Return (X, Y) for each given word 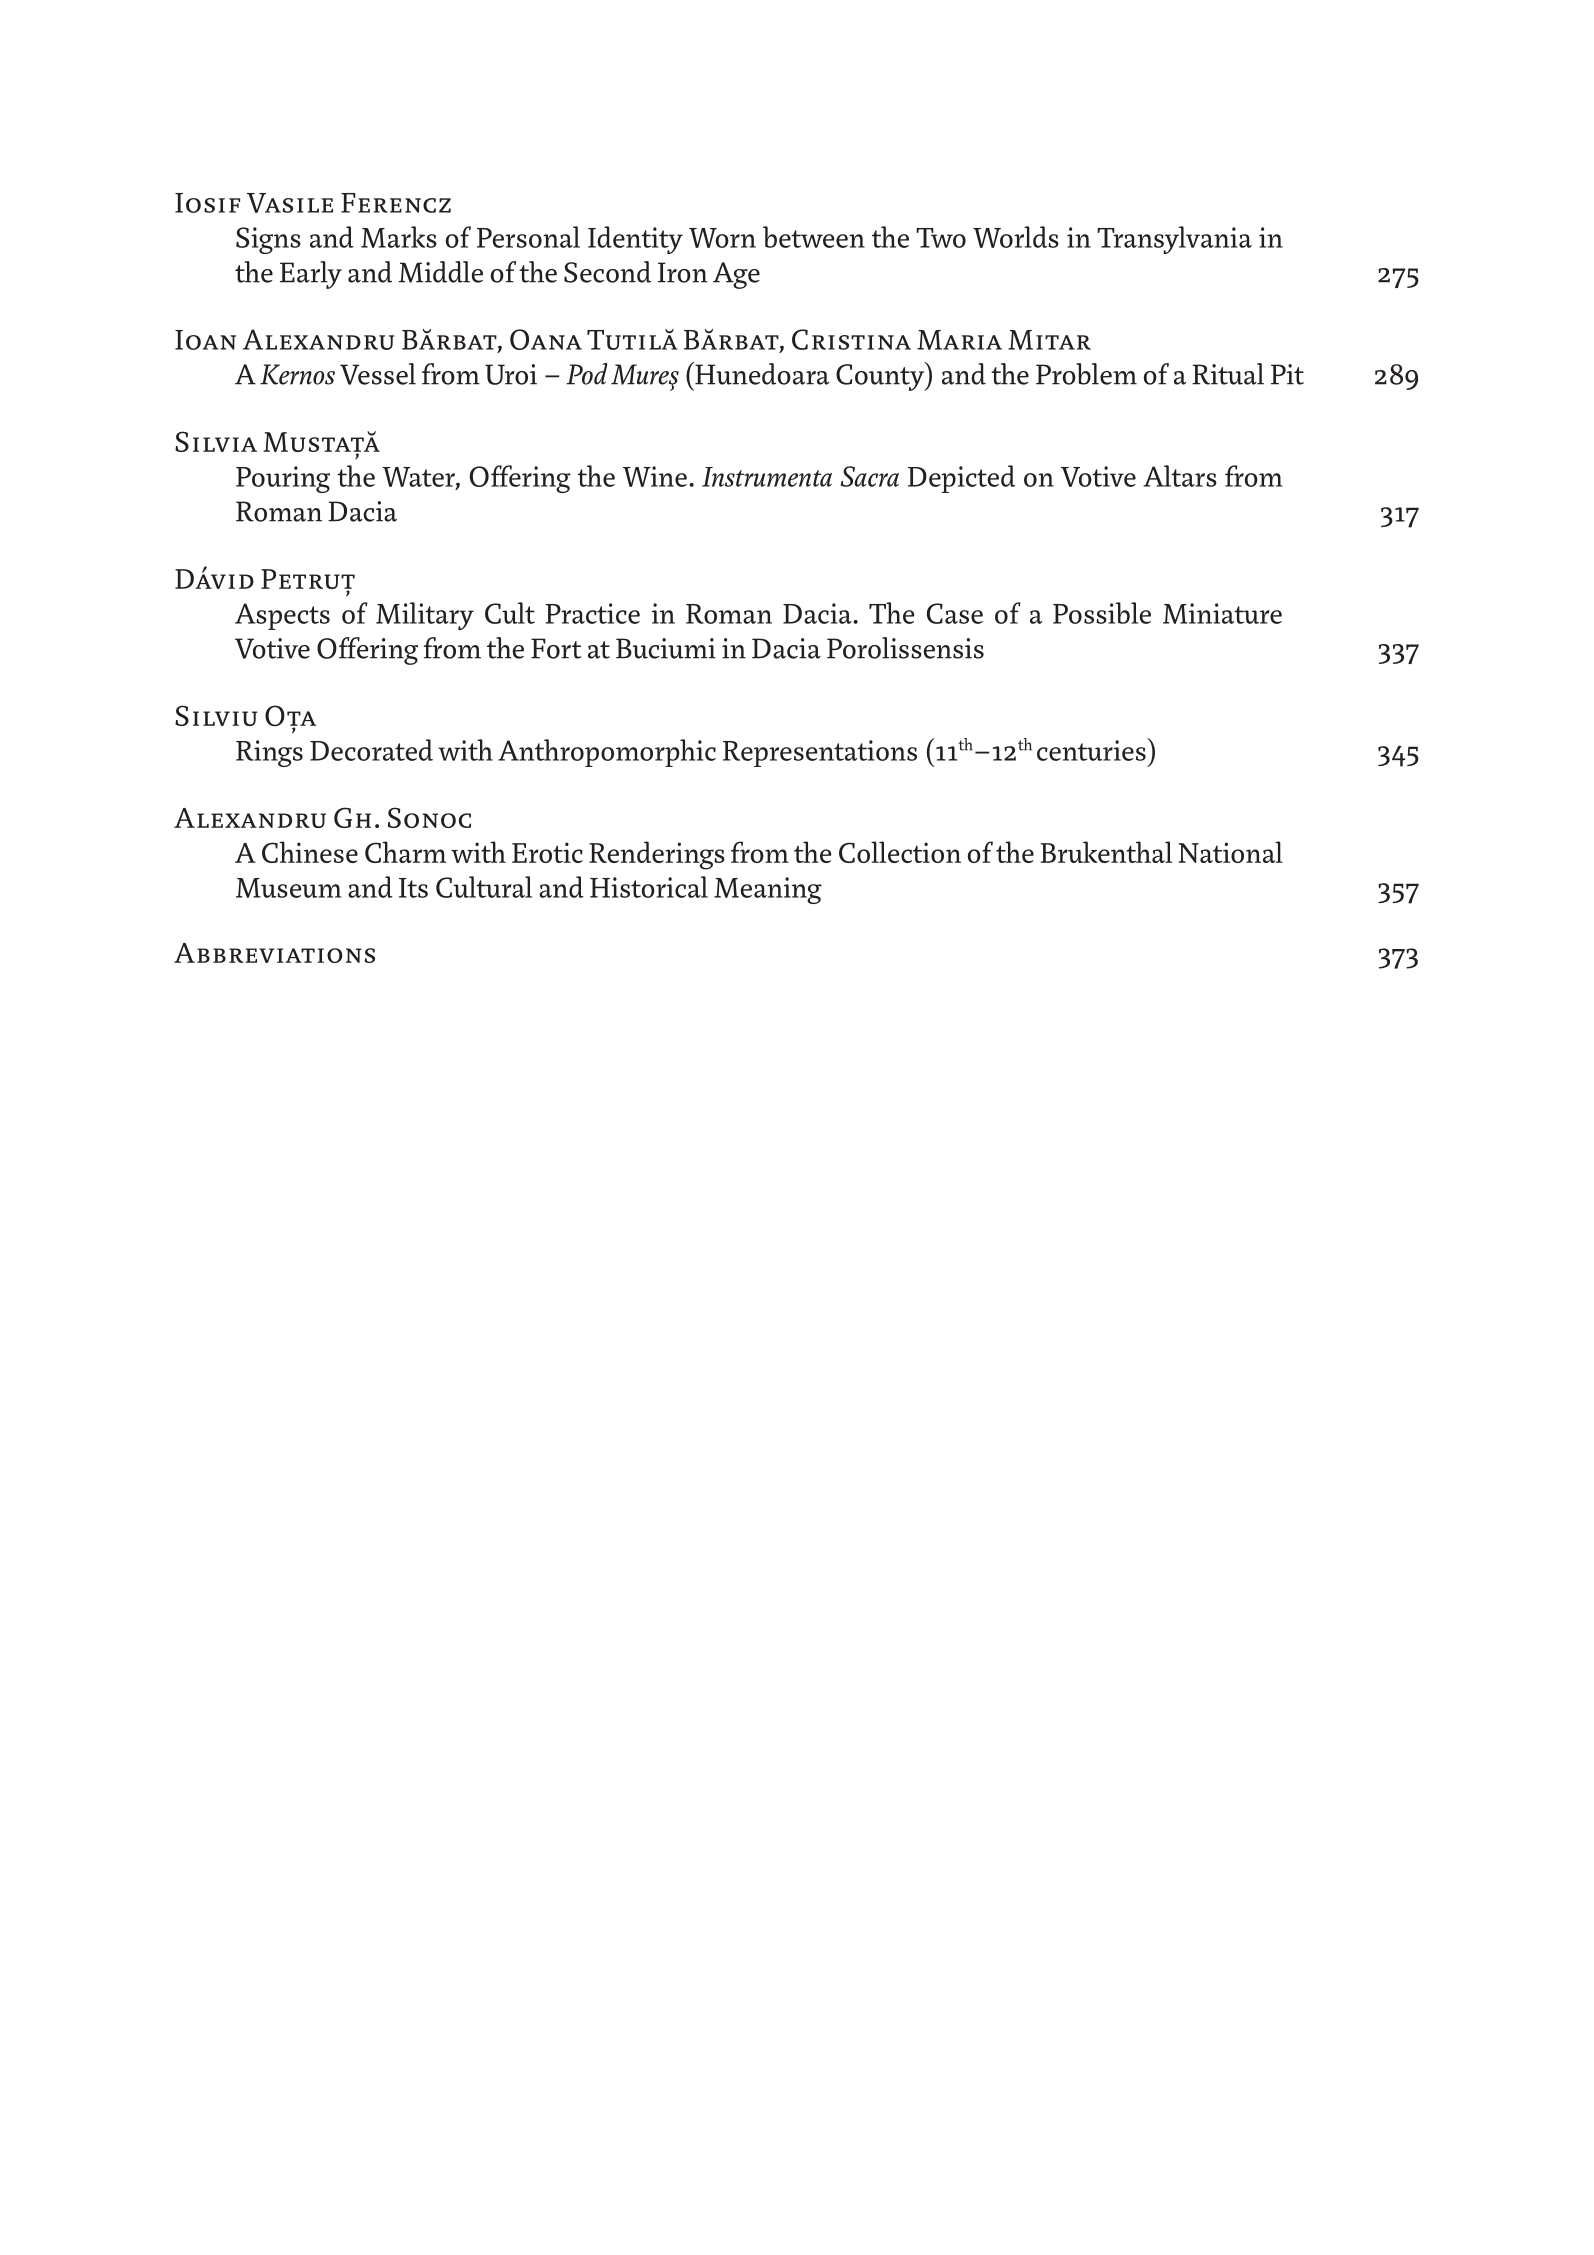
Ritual (1228, 374)
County (881, 376)
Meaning (768, 890)
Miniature (1222, 613)
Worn (722, 238)
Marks (399, 237)
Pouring (283, 479)
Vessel (378, 374)
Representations (820, 753)
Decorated (371, 750)
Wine (656, 476)
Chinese (310, 852)
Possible (1102, 613)
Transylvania (1174, 240)
